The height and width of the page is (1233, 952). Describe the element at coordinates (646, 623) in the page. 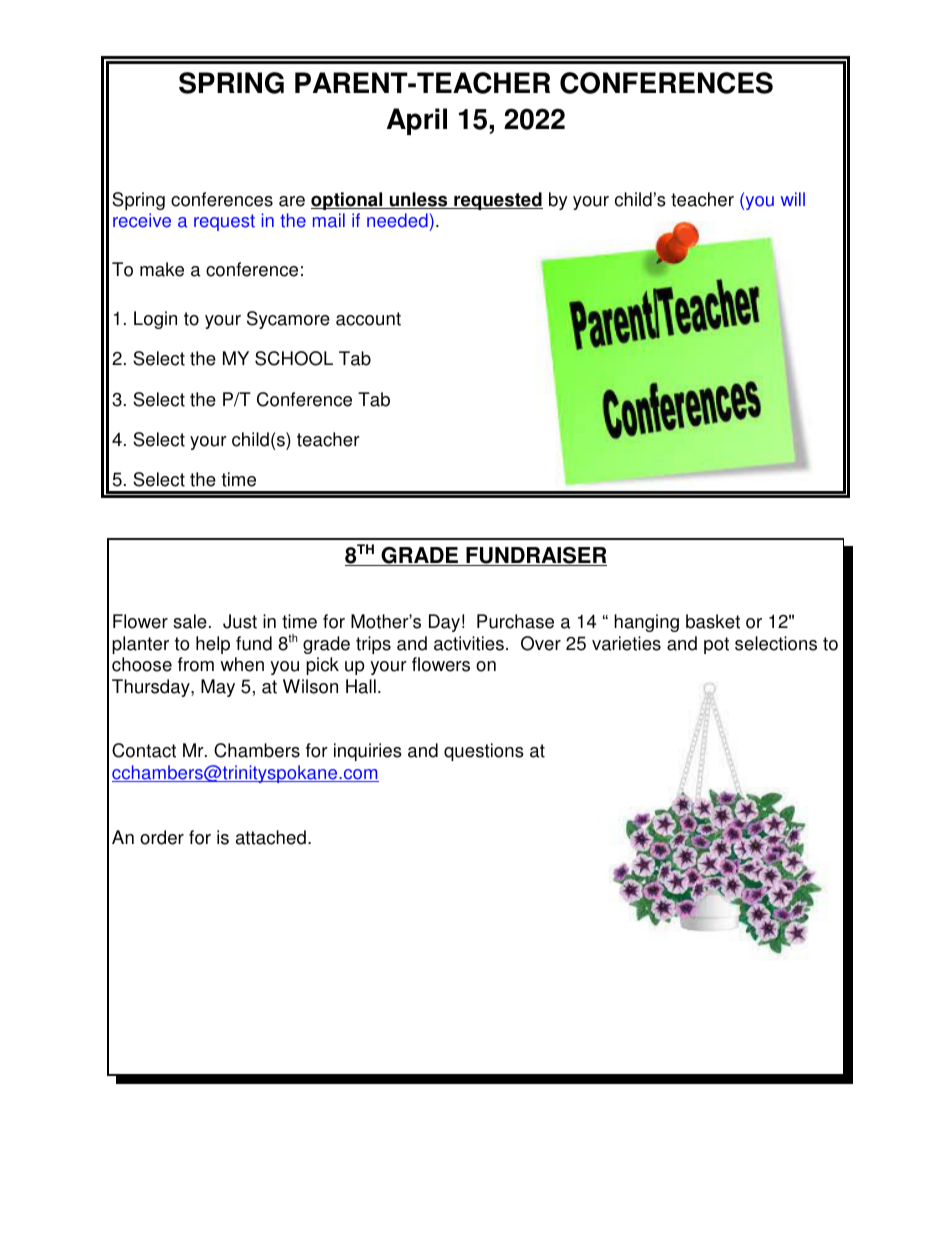

I see `hanging` at that location.
